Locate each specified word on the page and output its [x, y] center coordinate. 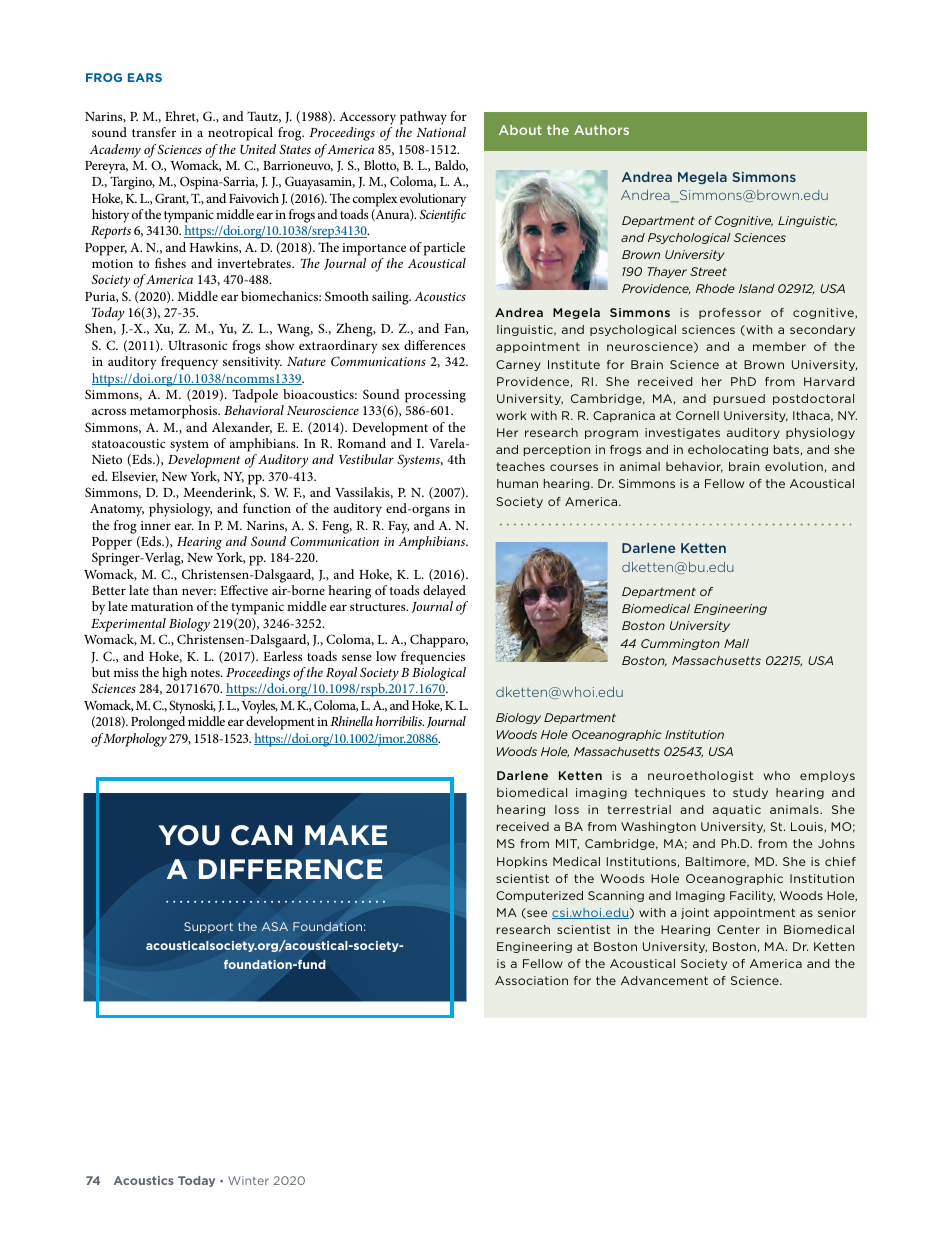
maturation [162, 606]
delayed [445, 593]
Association [531, 980]
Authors [601, 130]
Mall [736, 643]
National [441, 132]
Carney [518, 365]
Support [208, 927]
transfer [154, 132]
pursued [739, 399]
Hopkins [522, 862]
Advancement [664, 980]
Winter [248, 1180]
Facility [752, 896]
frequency [189, 363]
